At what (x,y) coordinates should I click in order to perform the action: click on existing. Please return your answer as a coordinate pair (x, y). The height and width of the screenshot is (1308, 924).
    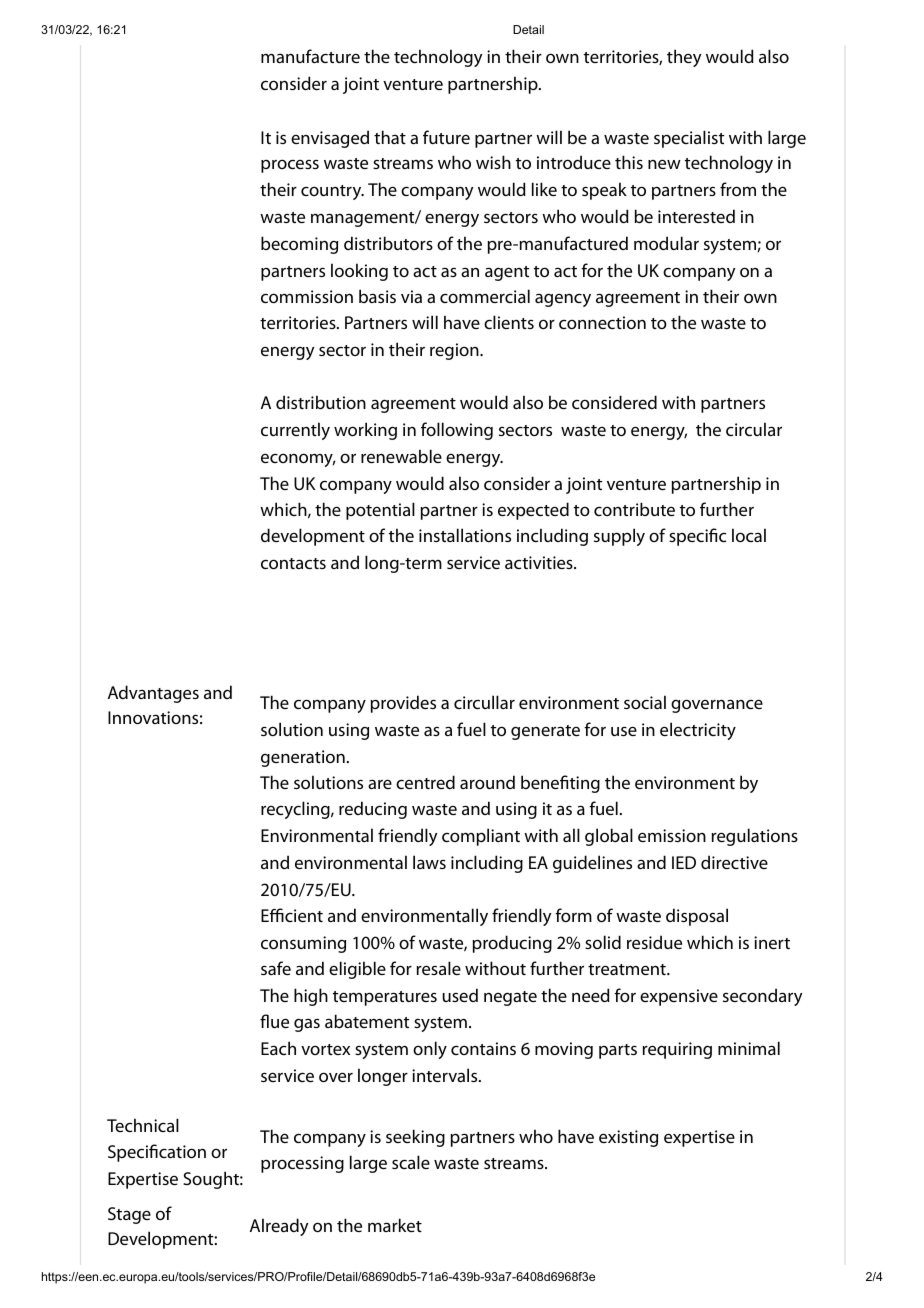
    Looking at the image, I should click on (628, 1138).
